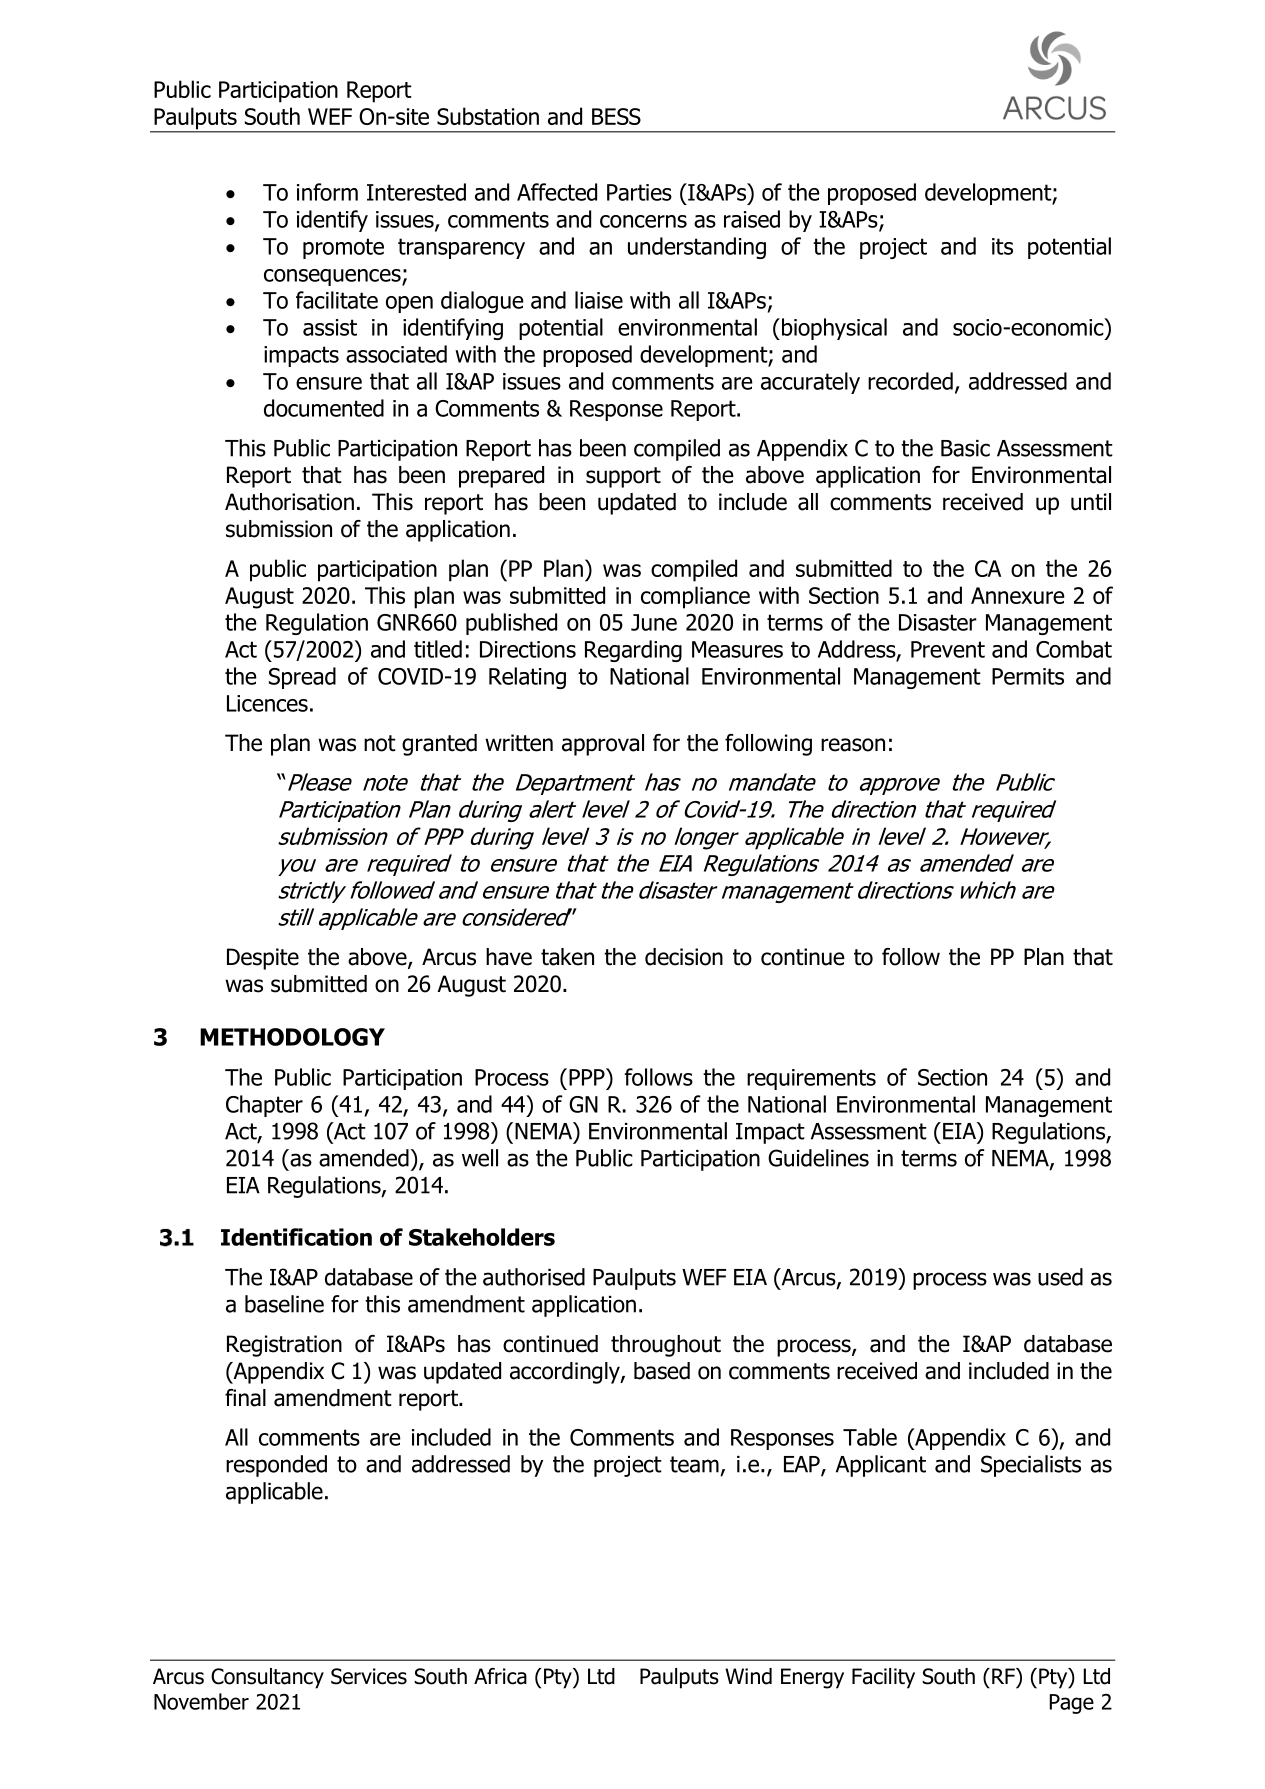  I want to click on used, so click(1060, 1277).
